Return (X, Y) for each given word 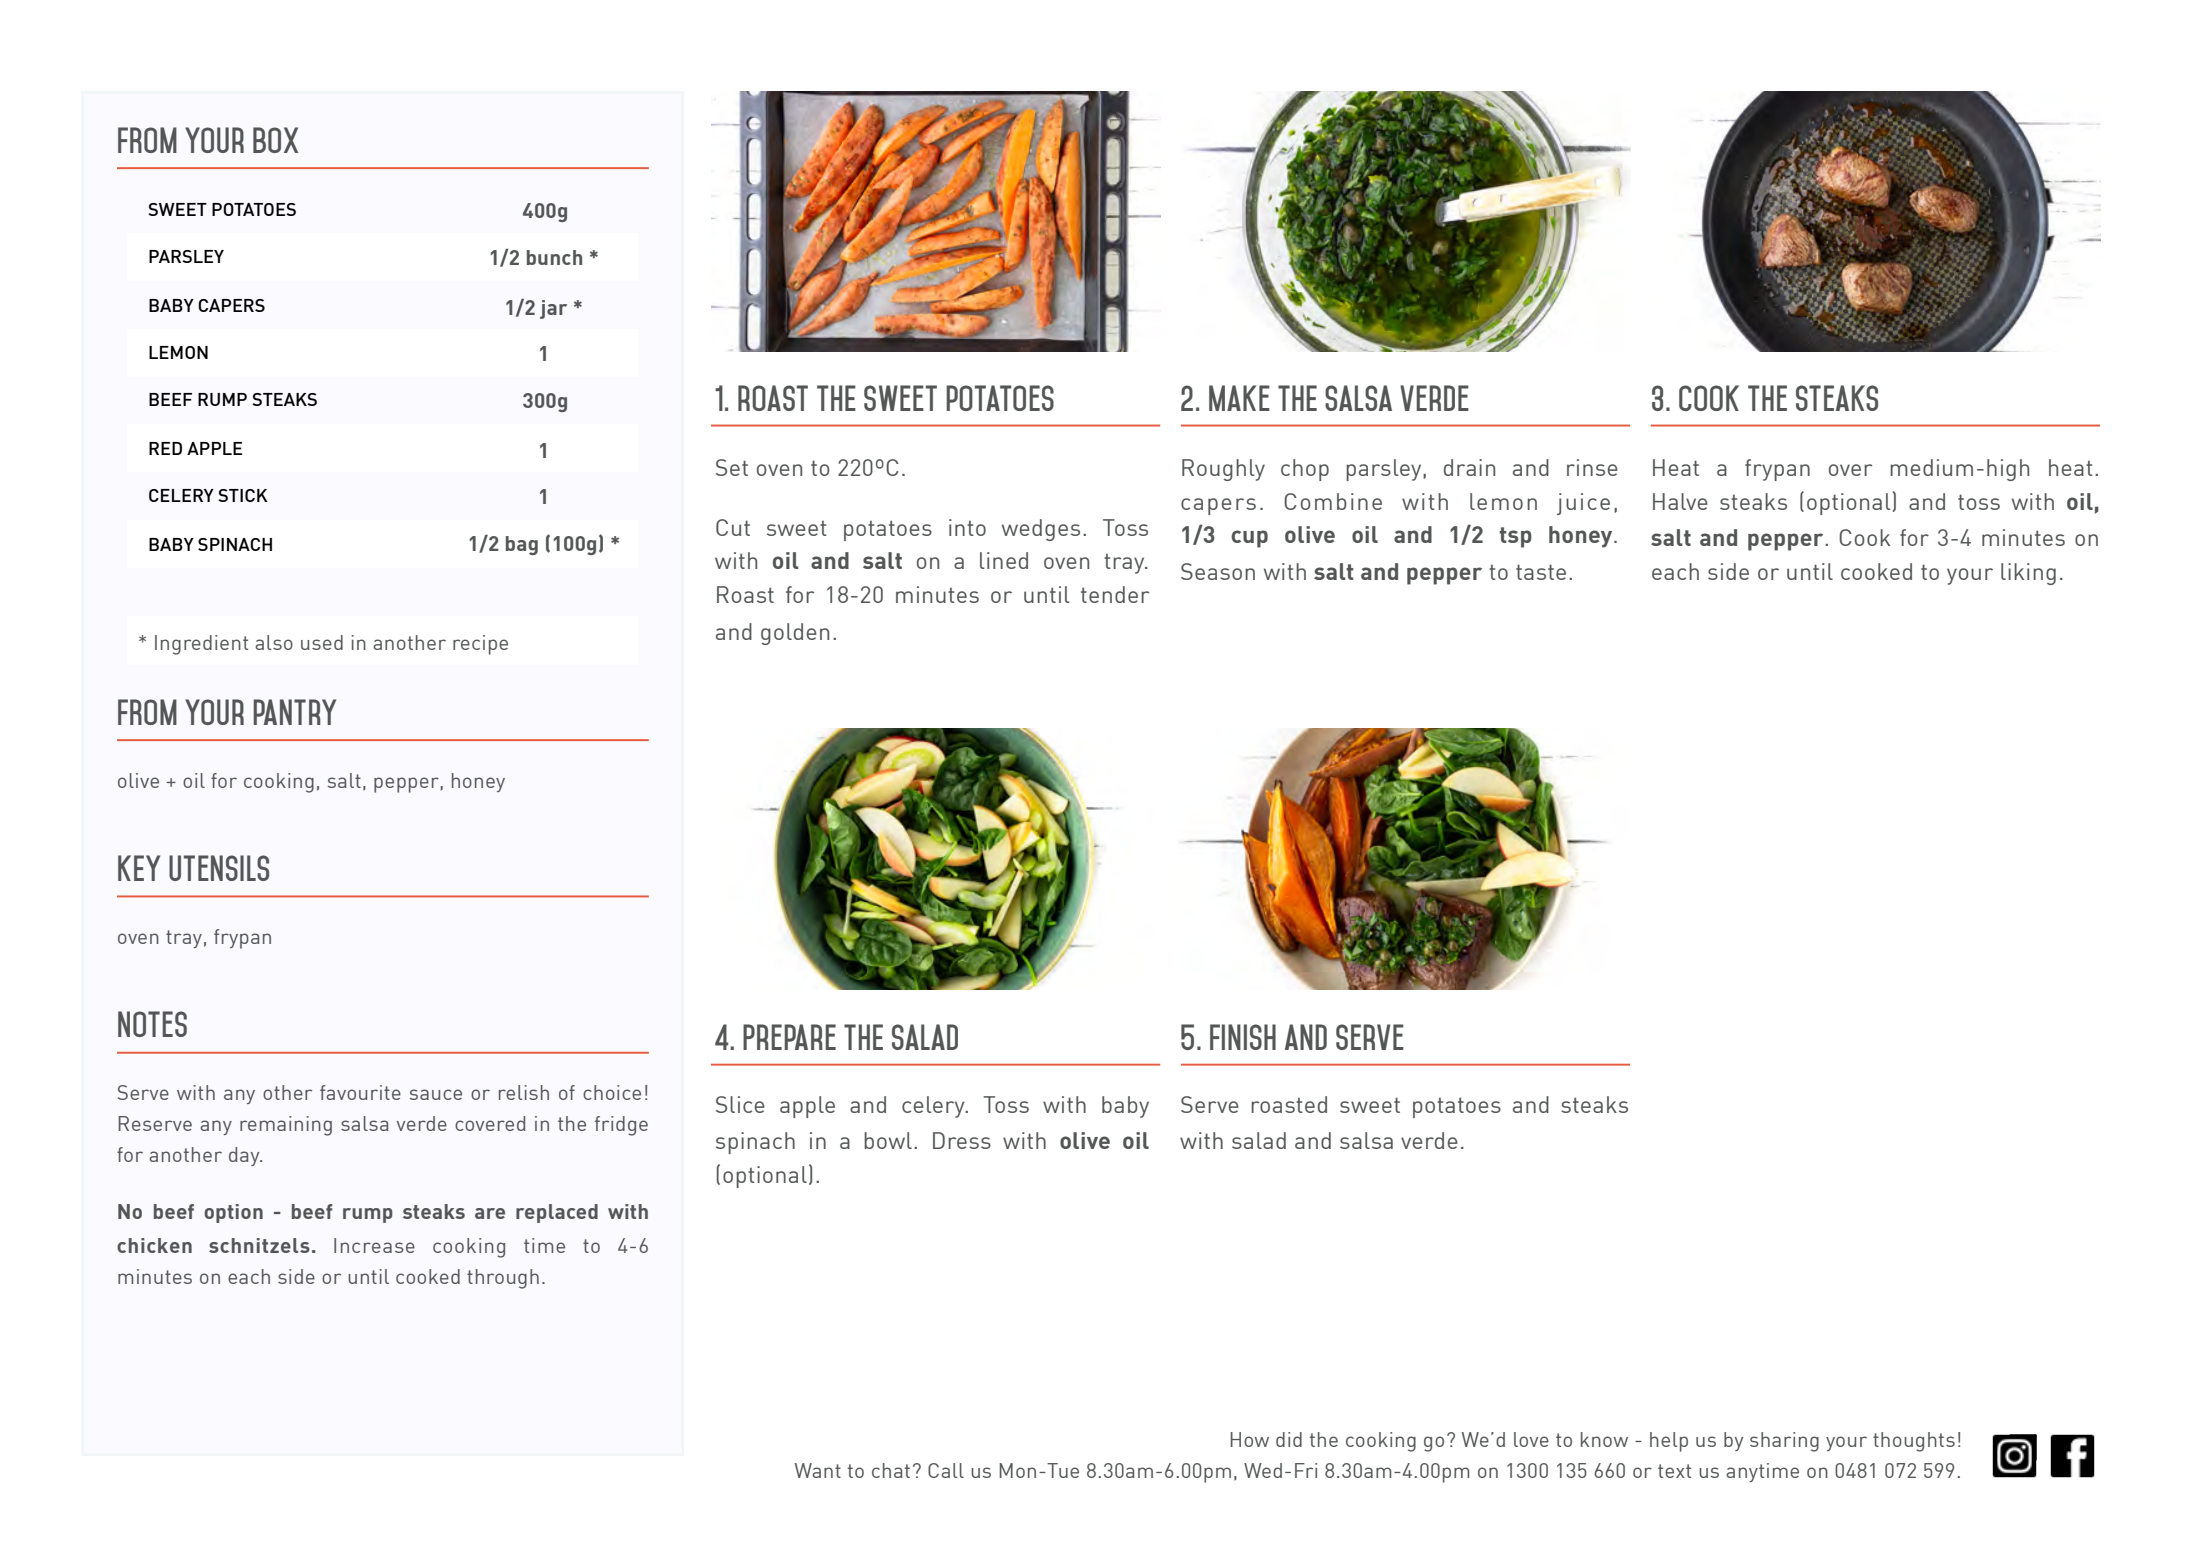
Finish (1243, 1037)
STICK (243, 495)
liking (2028, 574)
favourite (360, 1092)
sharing (1784, 1442)
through (503, 1279)
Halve (1680, 501)
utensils (219, 868)
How (1249, 1439)
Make (1239, 398)
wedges (1041, 530)
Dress (962, 1140)
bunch (554, 257)
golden (795, 634)
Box (275, 140)
